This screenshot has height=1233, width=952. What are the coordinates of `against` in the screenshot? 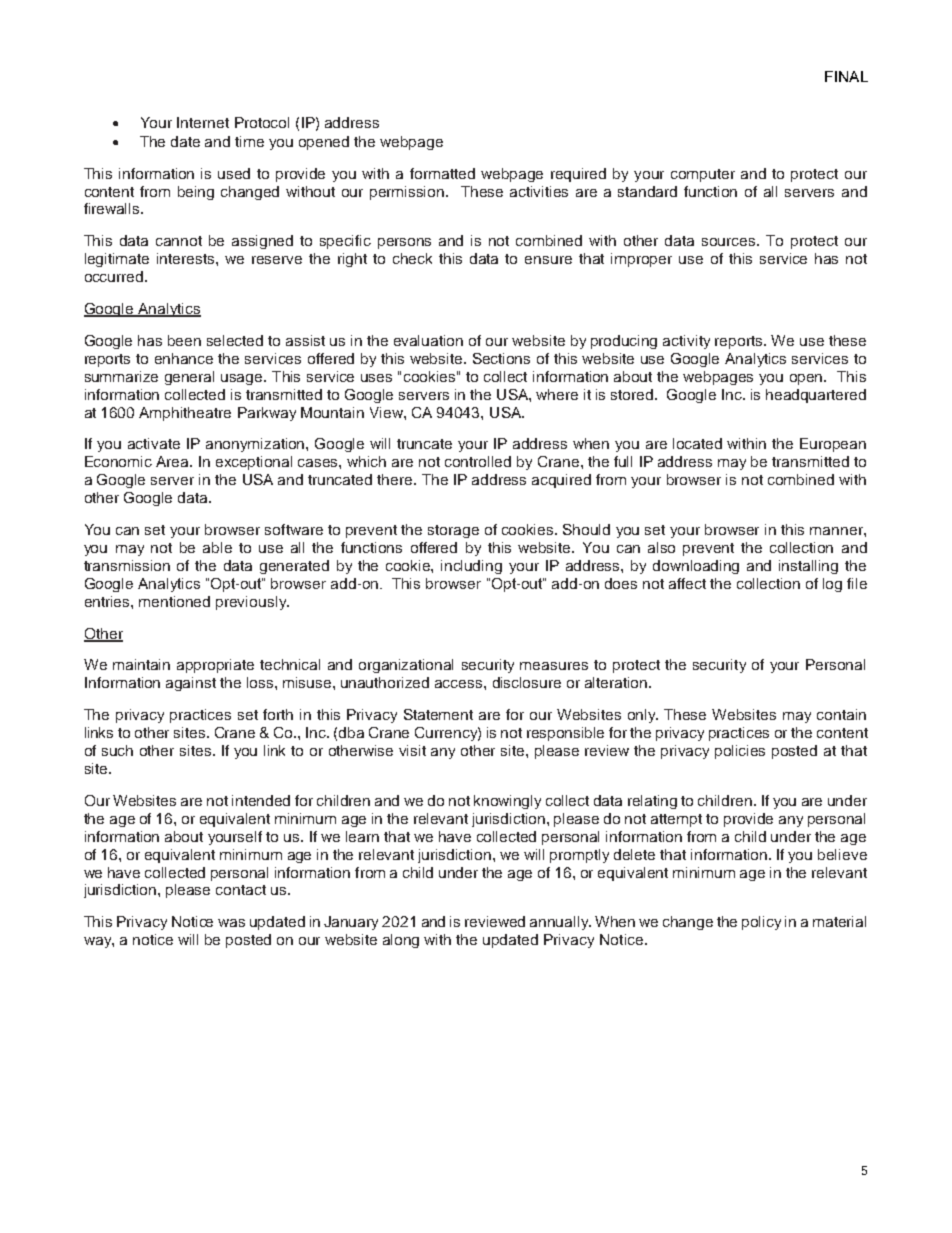 It's located at (191, 684).
